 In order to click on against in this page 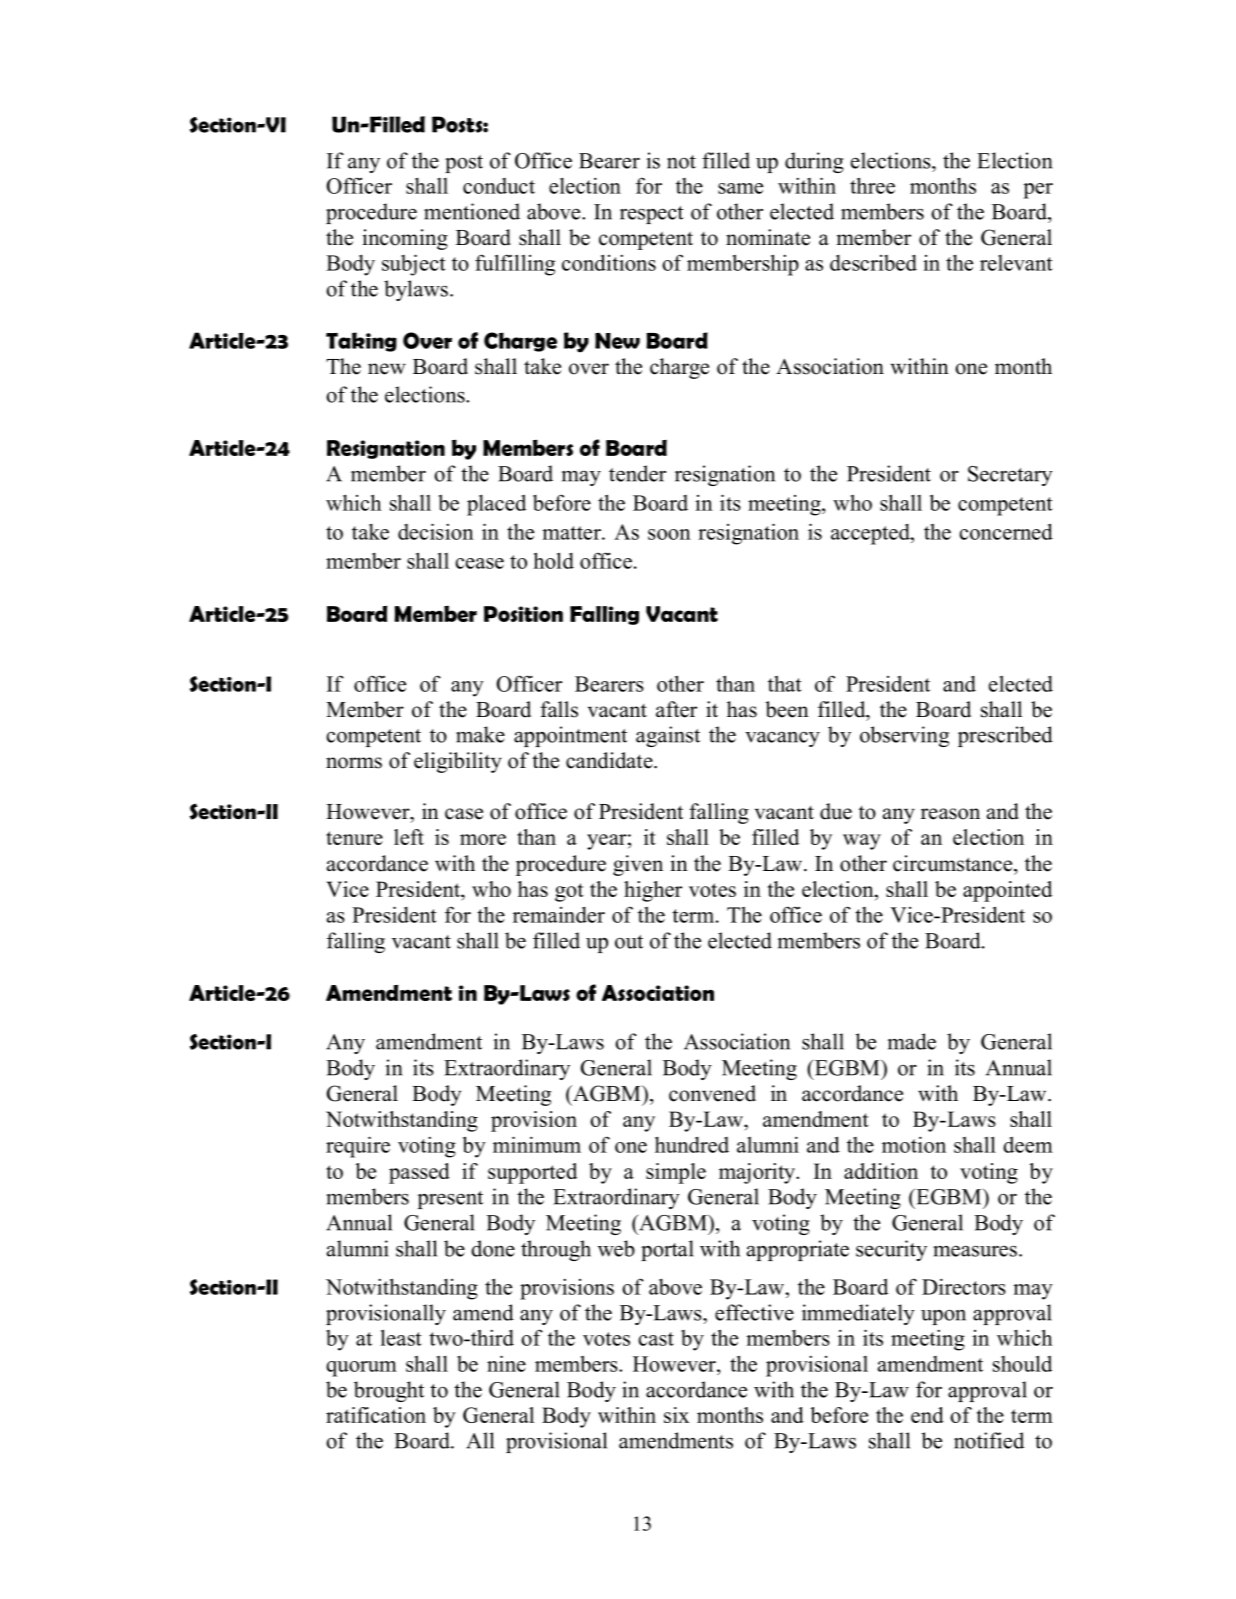, I will do `click(668, 736)`.
